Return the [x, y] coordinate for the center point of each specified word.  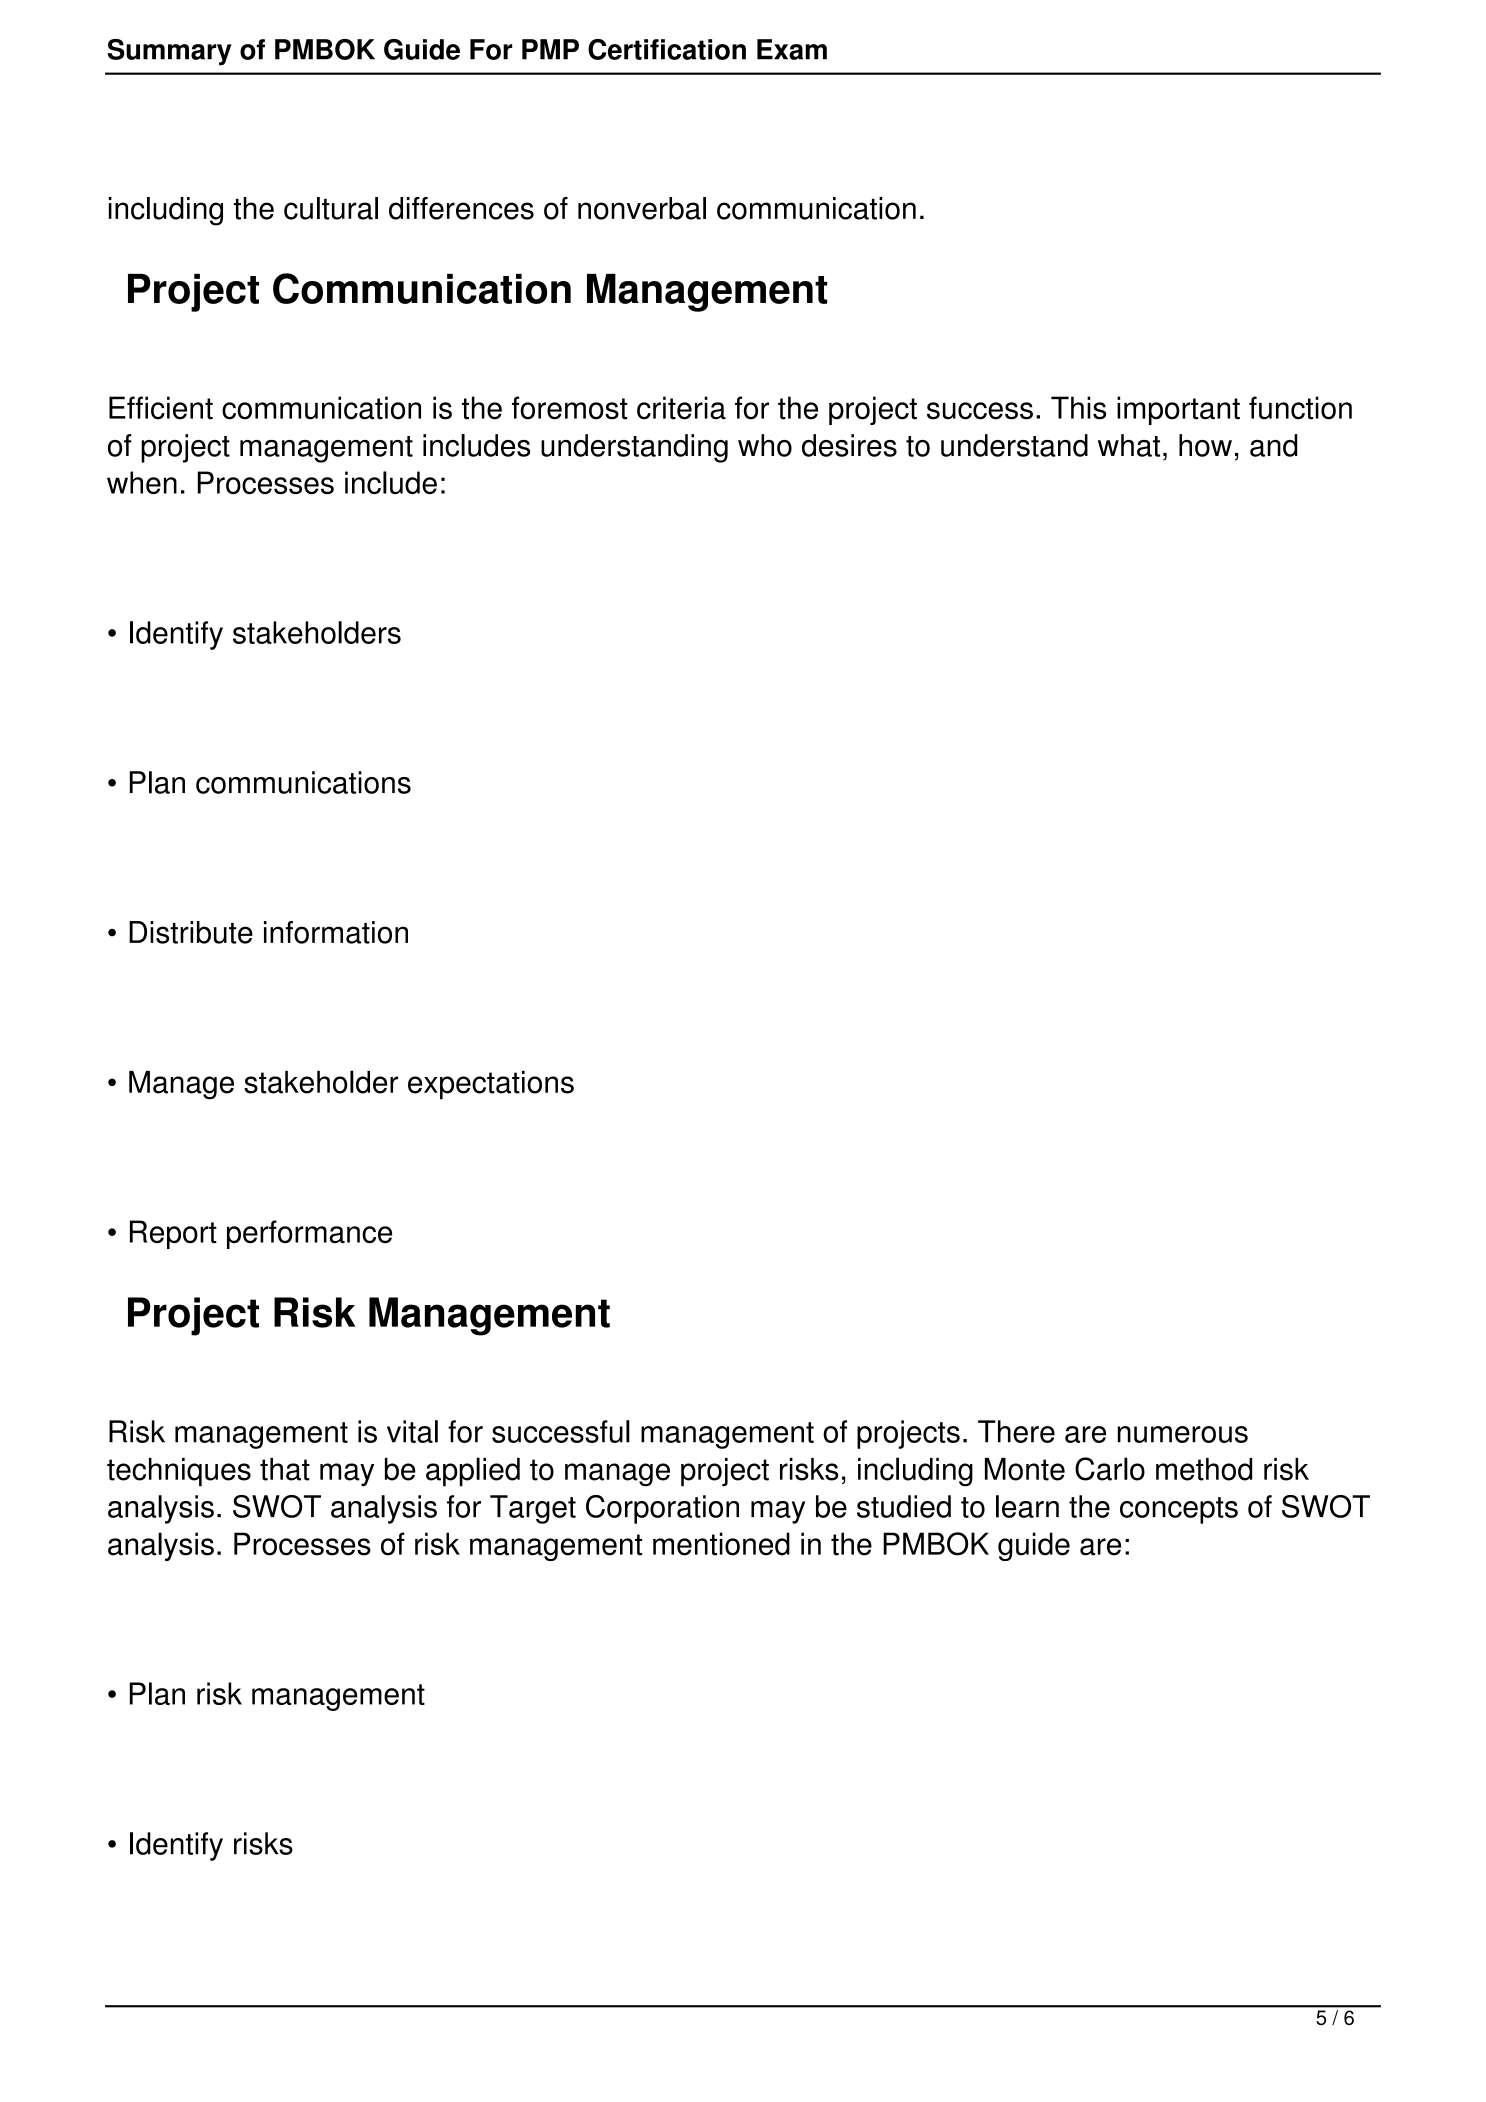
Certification [667, 49]
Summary [169, 52]
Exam [792, 49]
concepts [1179, 1510]
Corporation [662, 1509]
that [285, 1469]
